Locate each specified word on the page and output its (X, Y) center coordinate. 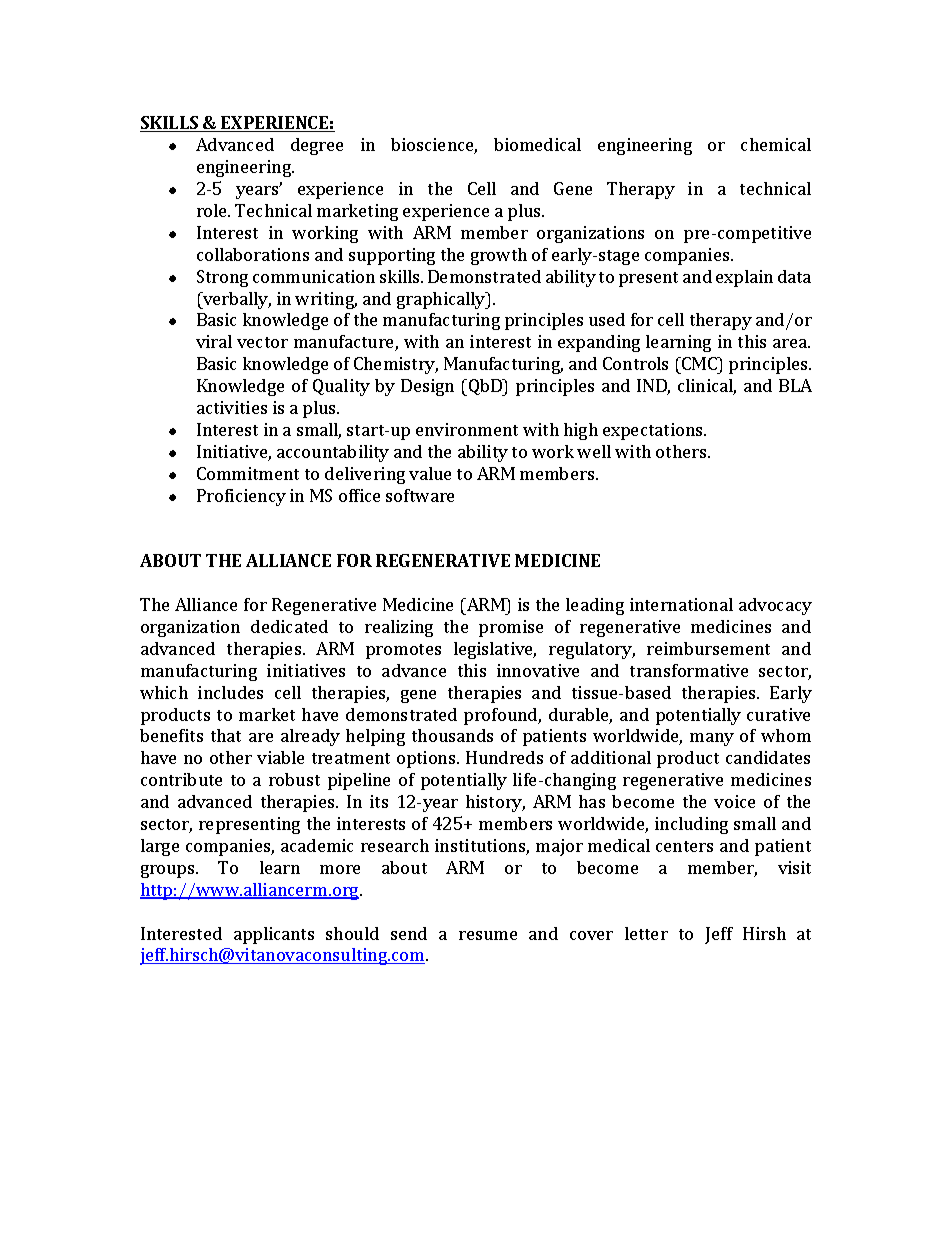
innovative (538, 670)
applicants (274, 935)
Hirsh (764, 933)
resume (488, 935)
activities (232, 407)
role (213, 210)
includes (230, 692)
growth (499, 256)
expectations (654, 431)
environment (467, 429)
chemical (776, 144)
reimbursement (708, 648)
